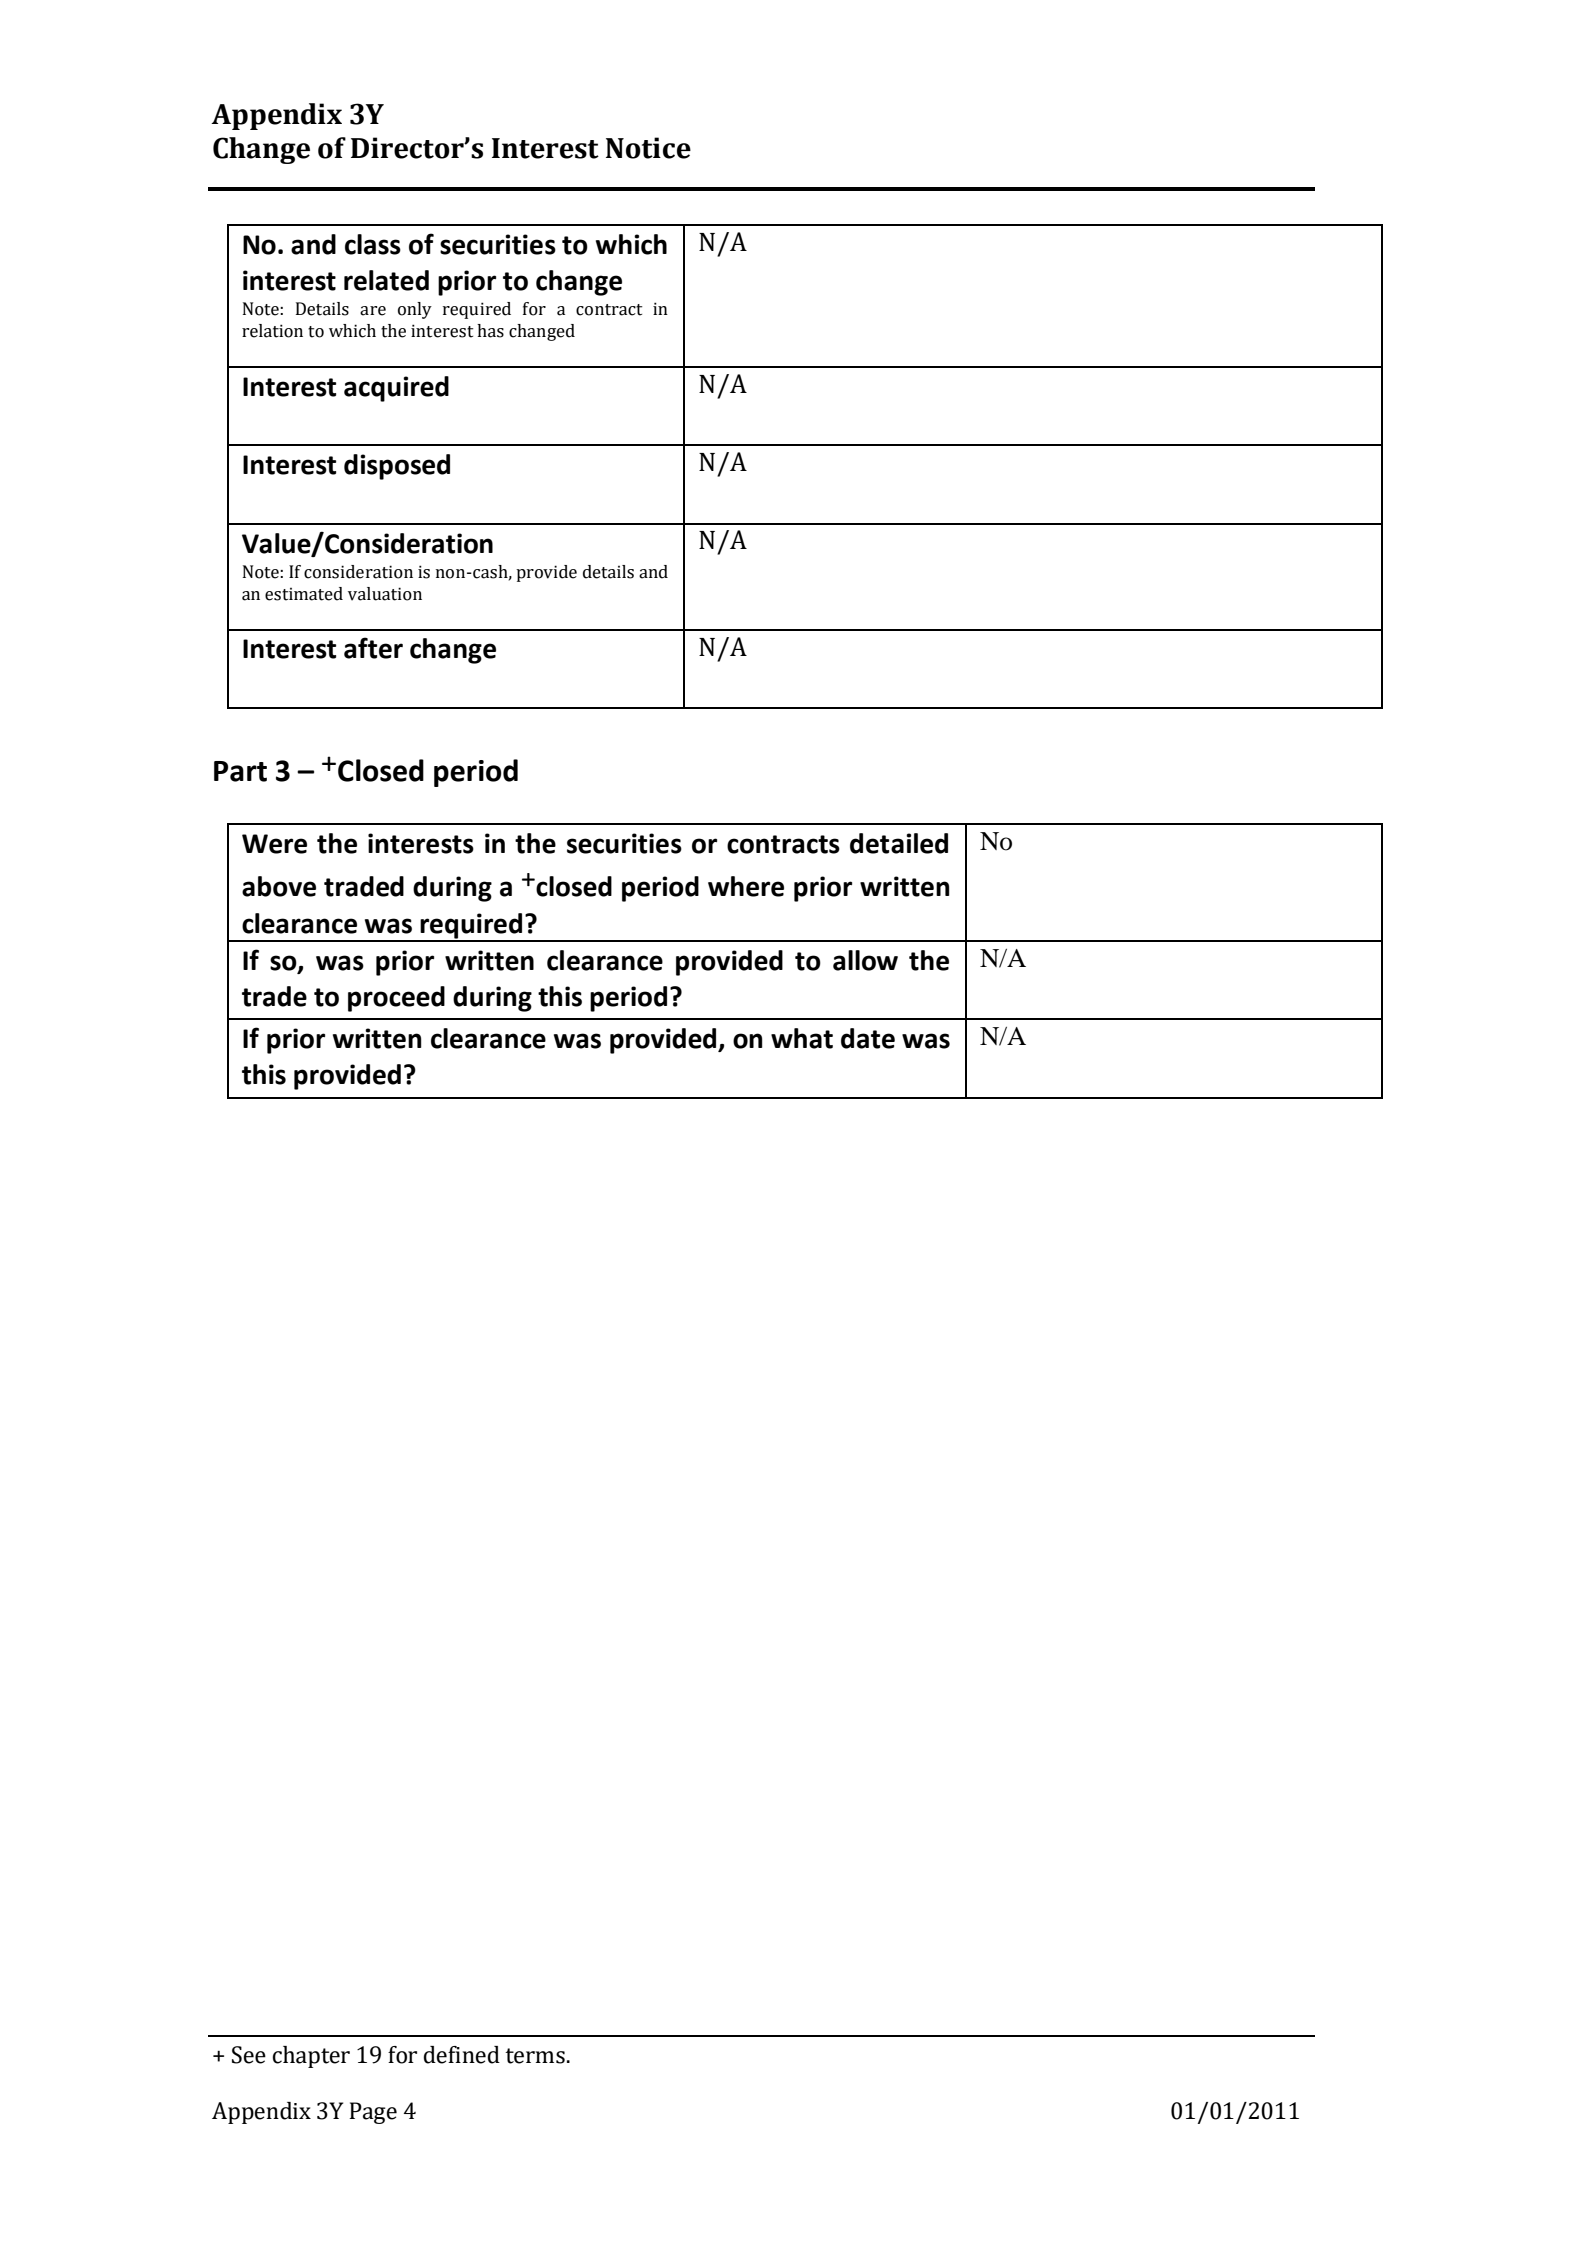 This document has height=2248, width=1590. Describe the element at coordinates (535, 2056) in the document. I see `terms` at that location.
